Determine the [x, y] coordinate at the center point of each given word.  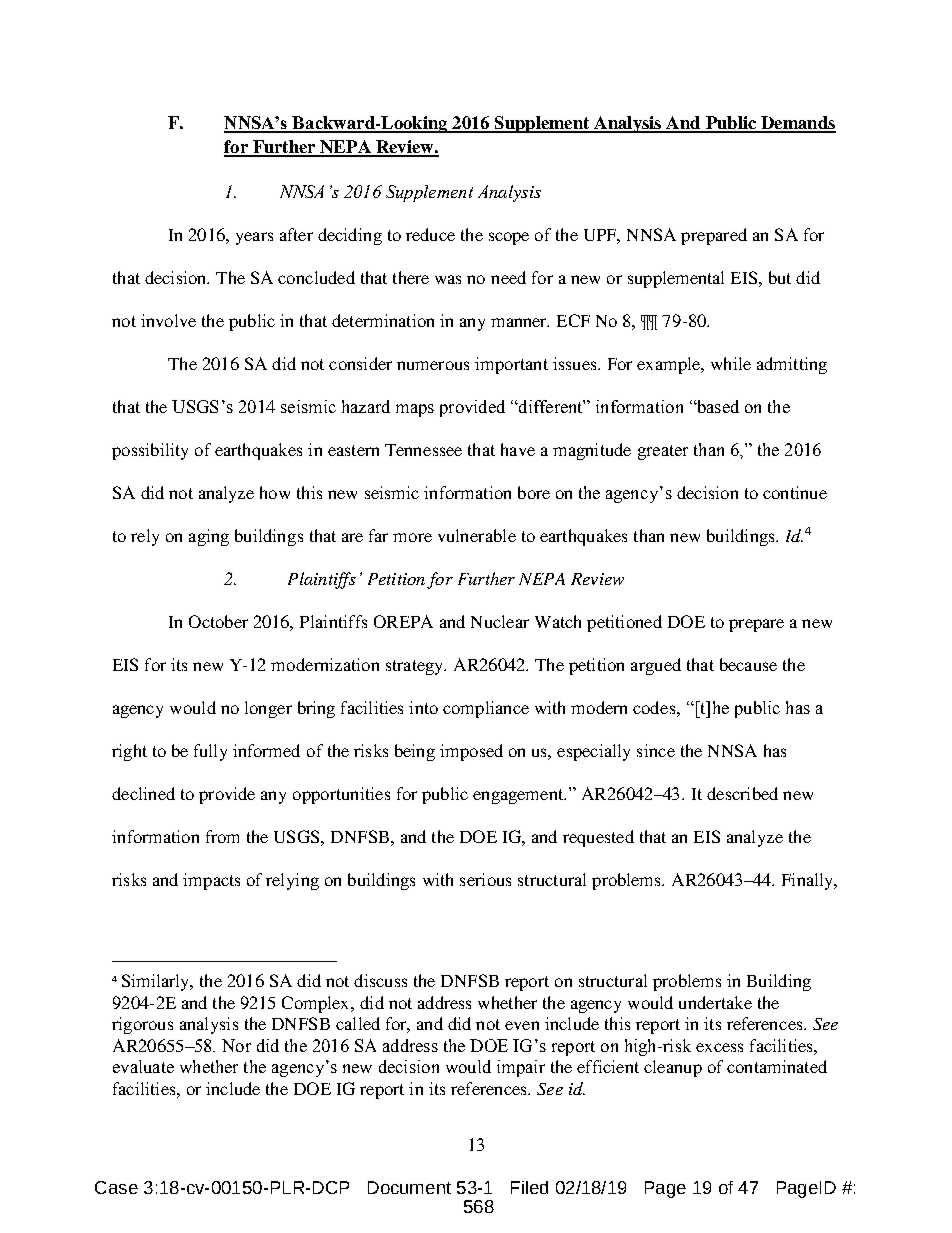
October [218, 621]
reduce [430, 234]
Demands [797, 124]
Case [116, 1187]
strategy [416, 667]
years [254, 238]
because [748, 664]
